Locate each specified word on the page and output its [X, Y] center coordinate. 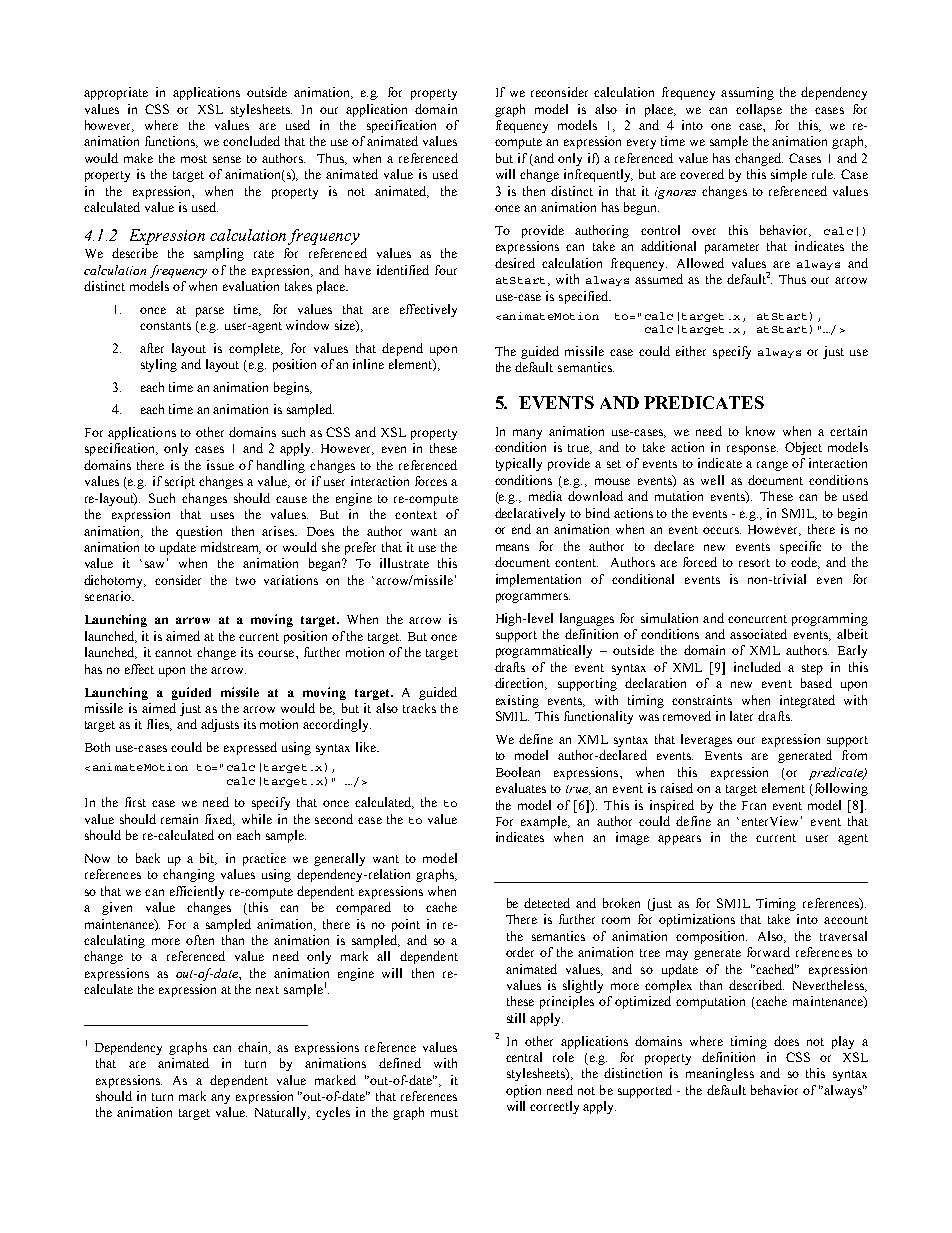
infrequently [598, 175]
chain [254, 1048]
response [752, 450]
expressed [250, 748]
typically [519, 464]
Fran [754, 805]
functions [171, 142]
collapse [759, 110]
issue [220, 465]
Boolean [518, 772]
